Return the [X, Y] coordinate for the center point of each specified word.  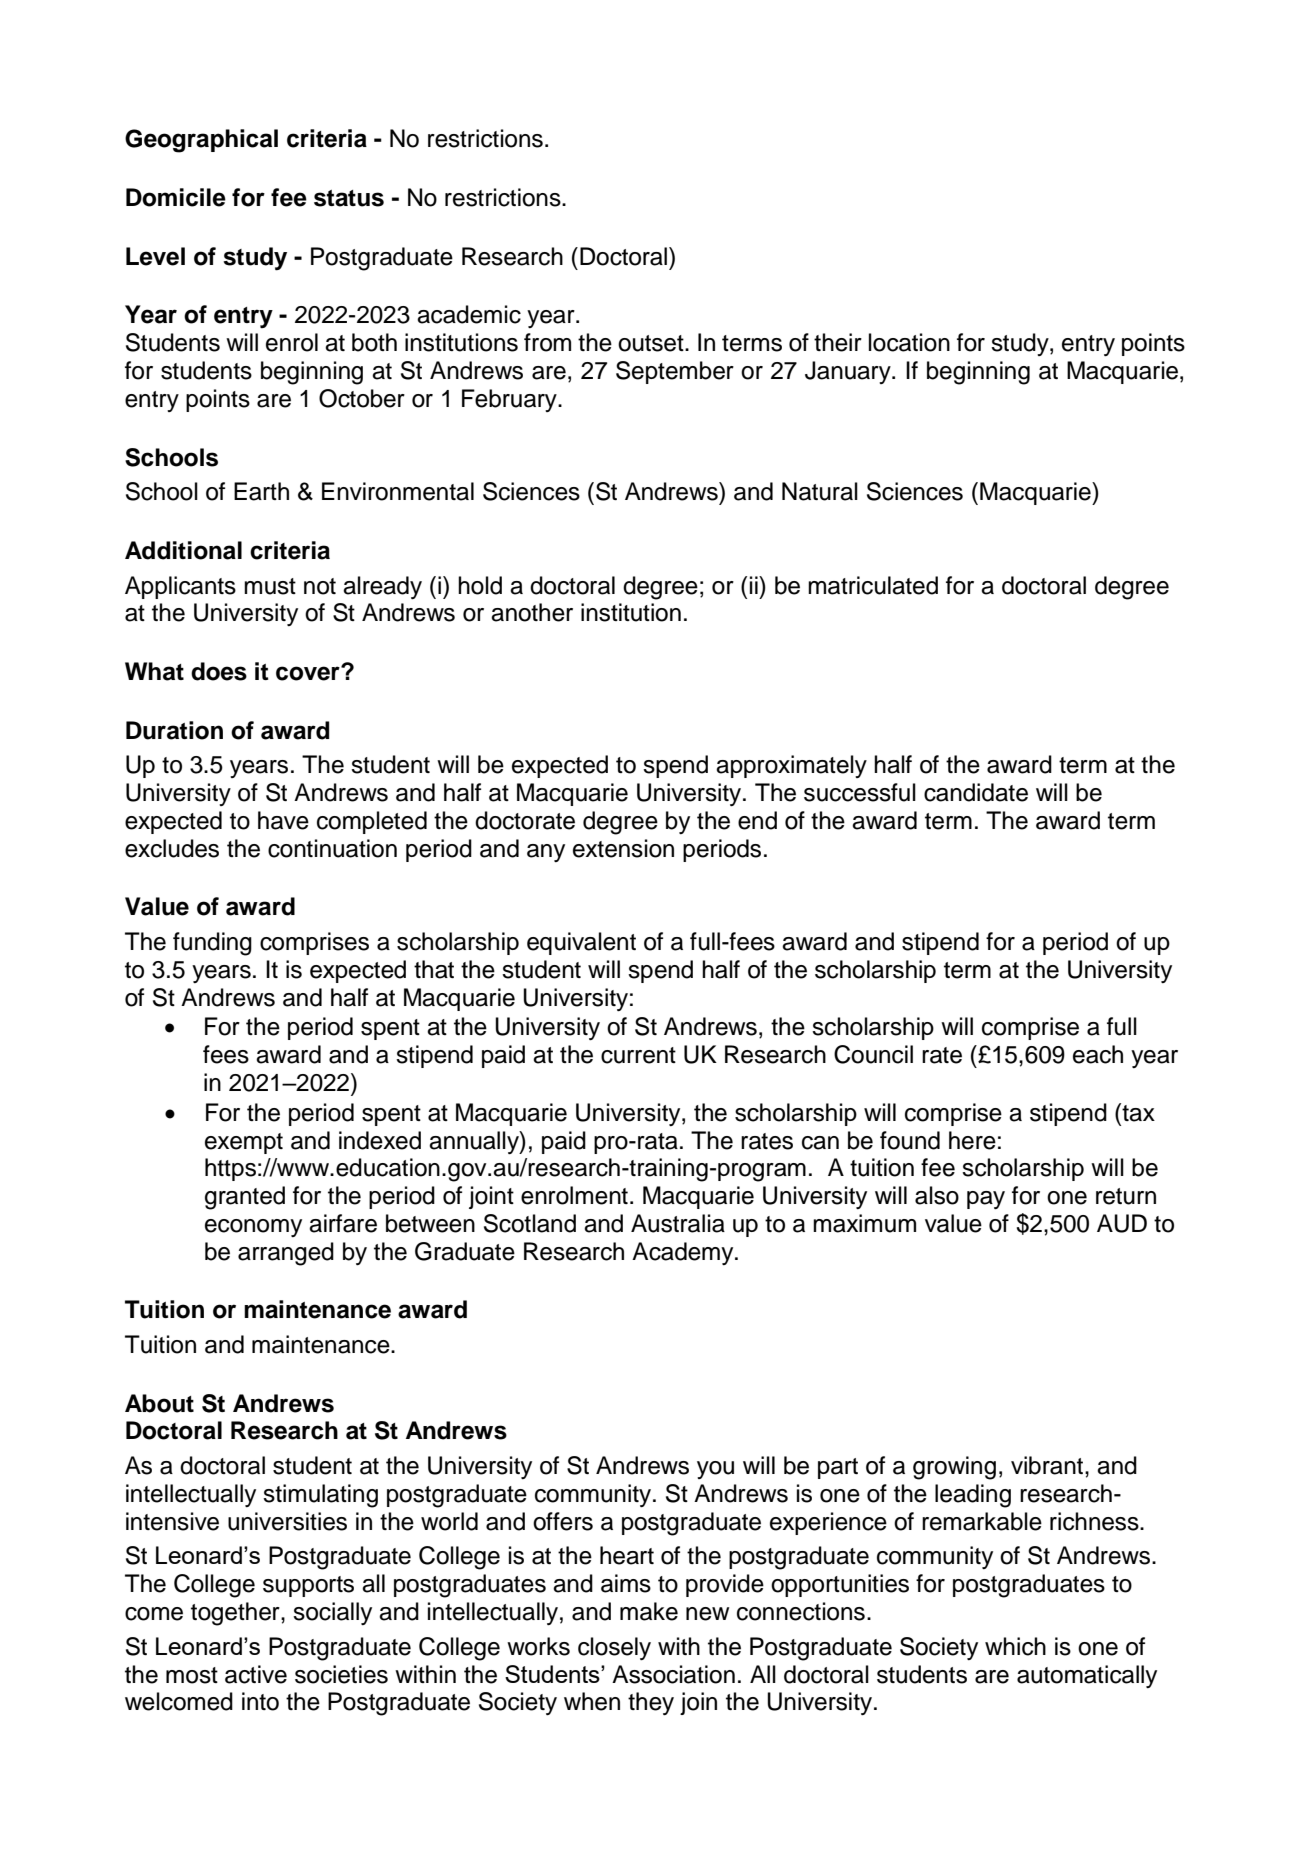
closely [614, 1648]
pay [986, 1200]
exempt [244, 1143]
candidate [976, 792]
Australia [678, 1223]
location [909, 342]
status [349, 198]
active [256, 1674]
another [532, 612]
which [1015, 1646]
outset [652, 343]
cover [309, 673]
